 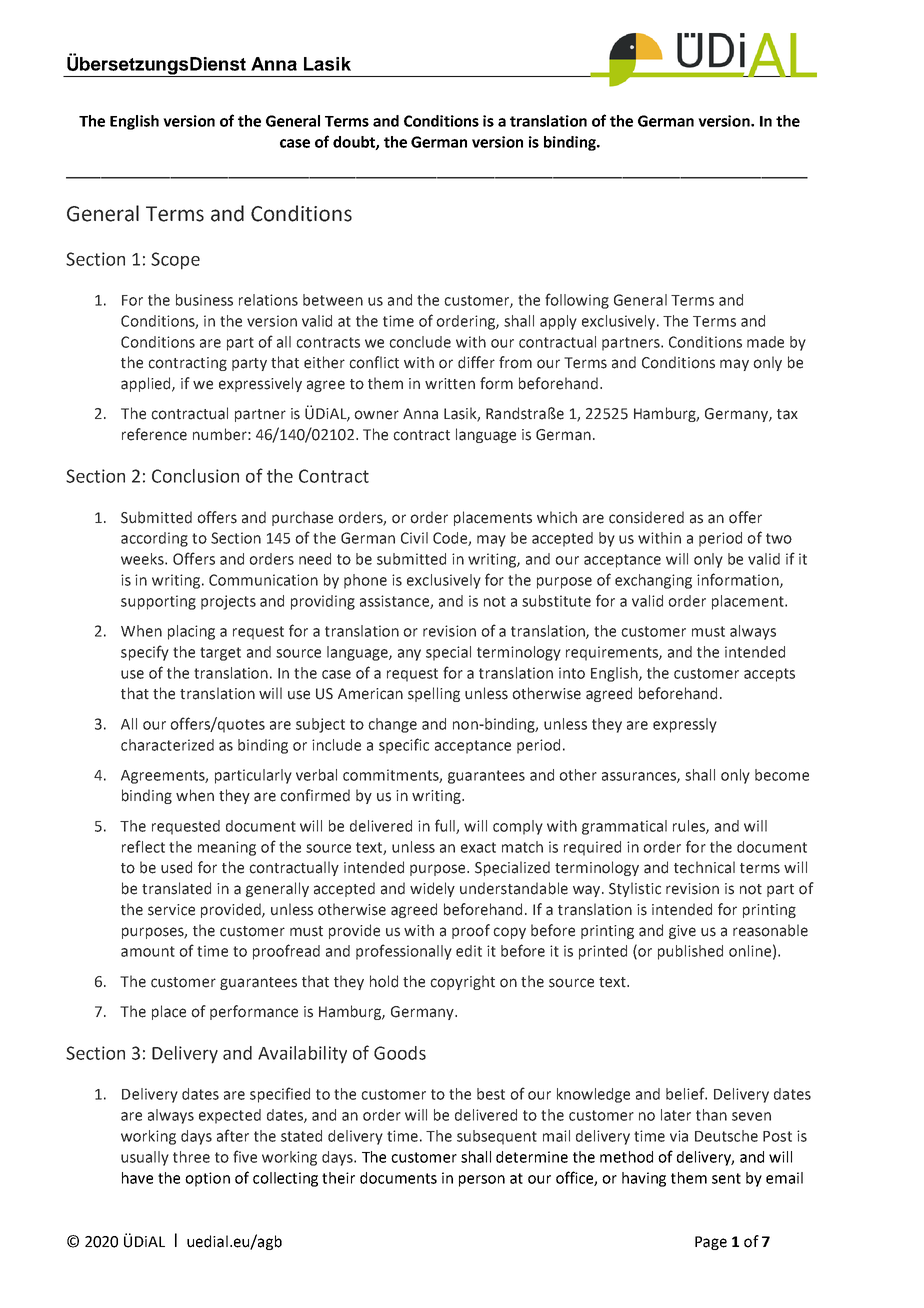 What do you see at coordinates (204, 300) in the image?
I see `business` at bounding box center [204, 300].
